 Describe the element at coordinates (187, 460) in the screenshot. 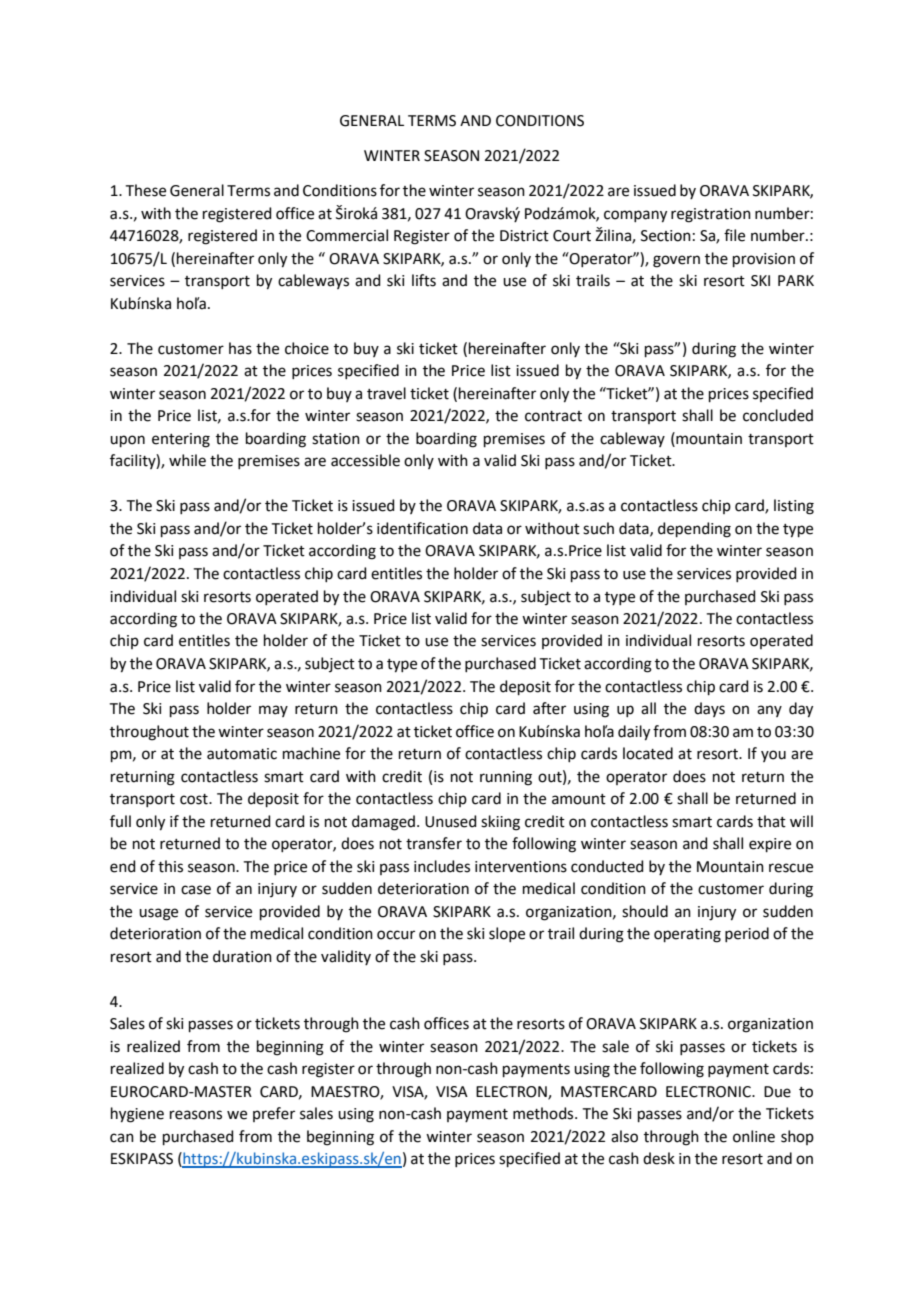

I see `while` at that location.
